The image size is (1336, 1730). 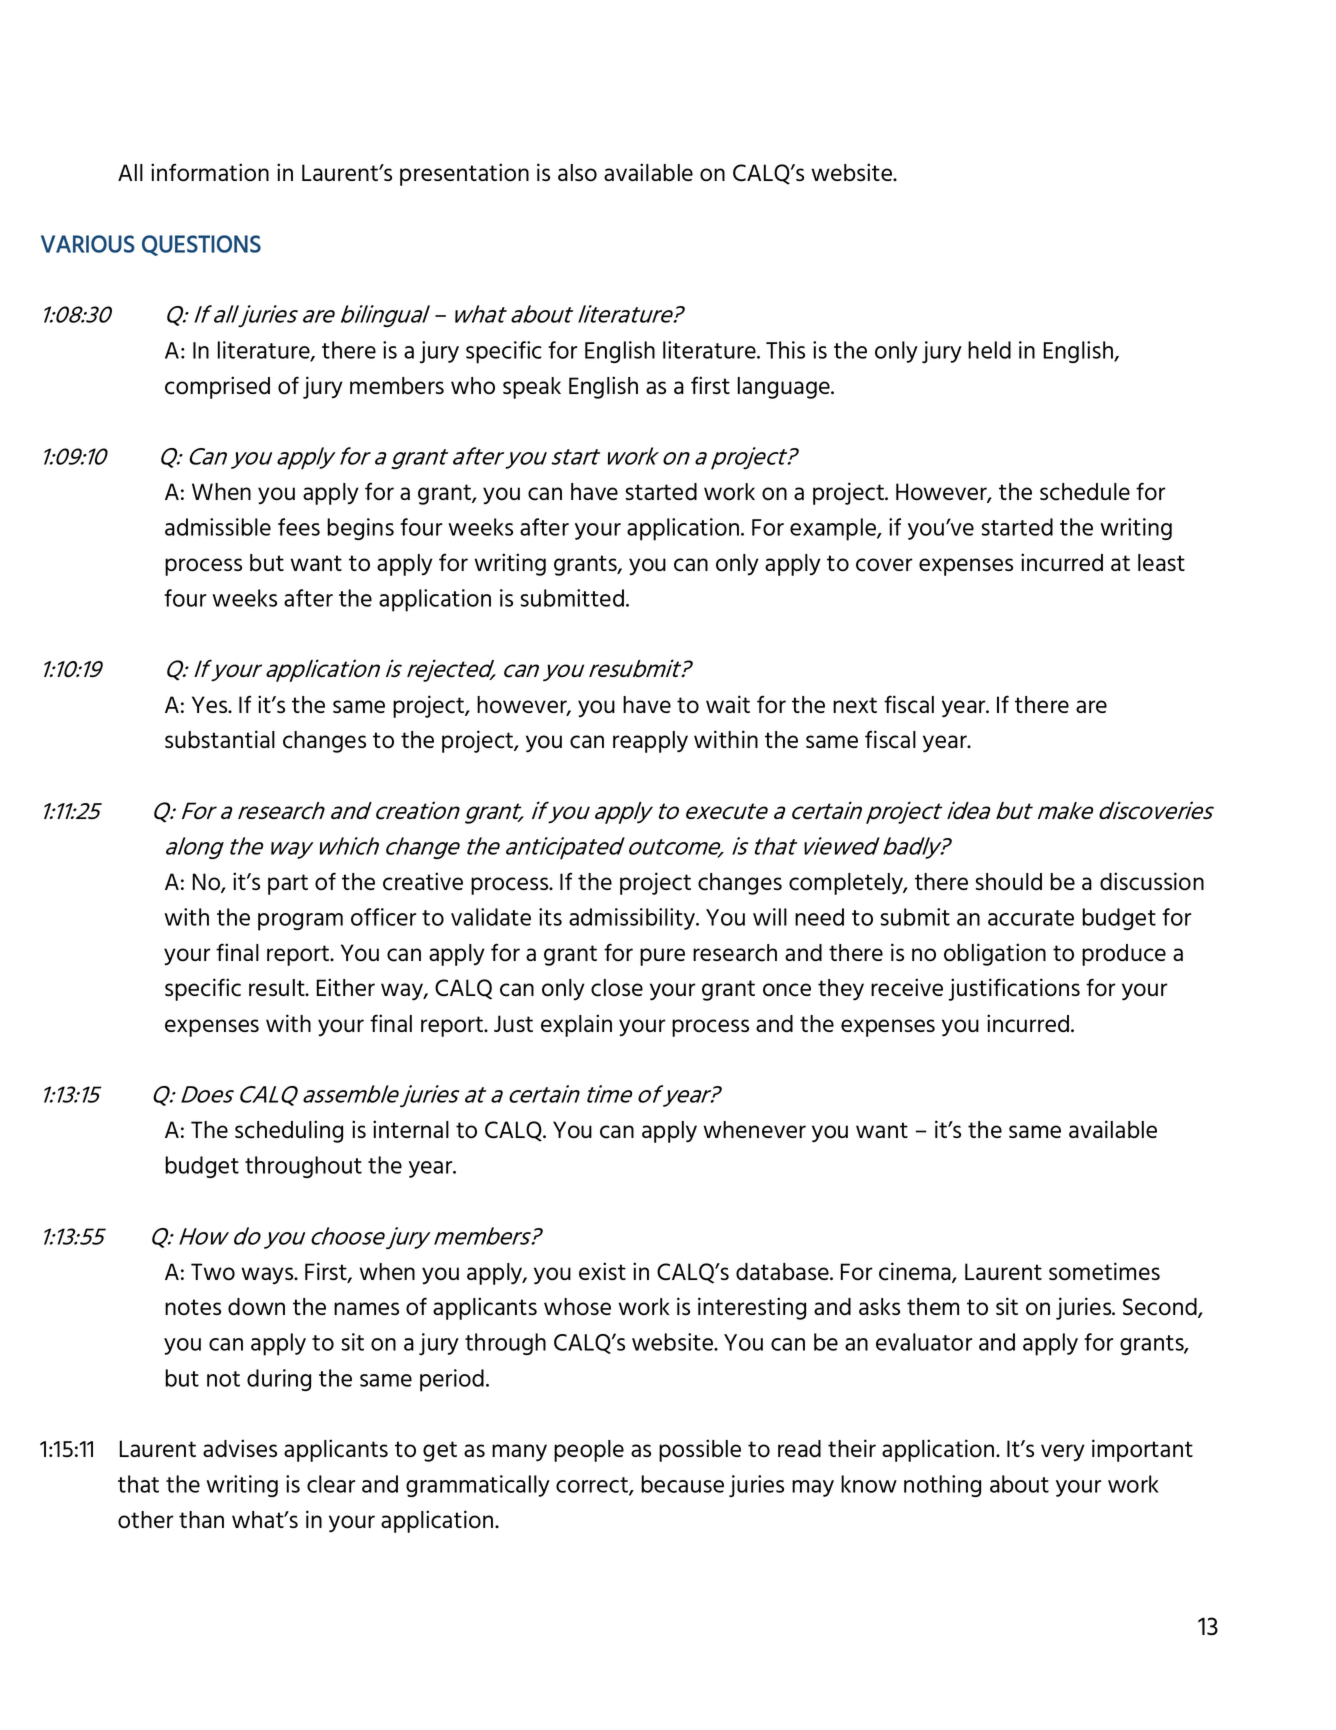 I want to click on should, so click(x=1009, y=882).
